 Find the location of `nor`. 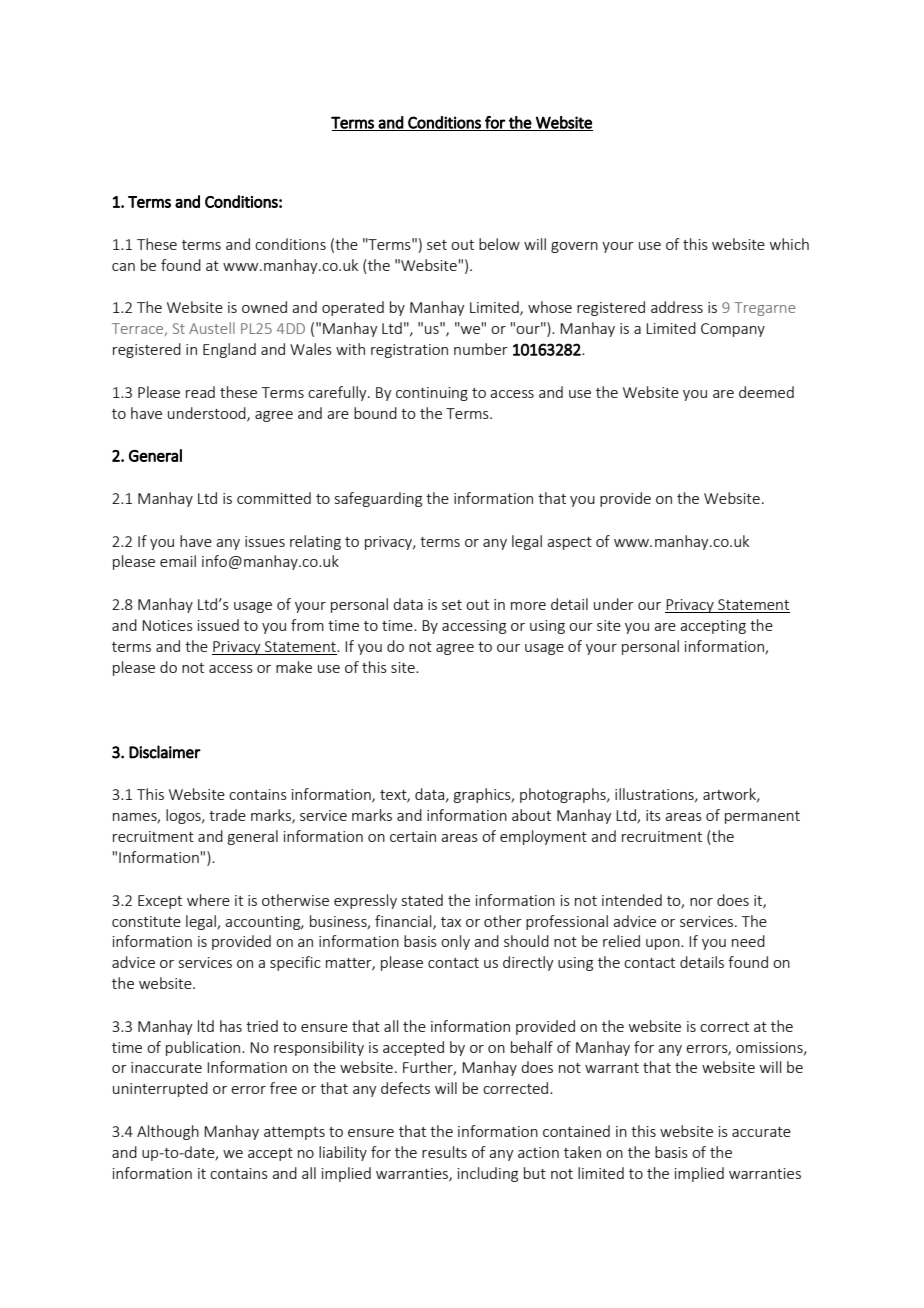

nor is located at coordinates (701, 902).
